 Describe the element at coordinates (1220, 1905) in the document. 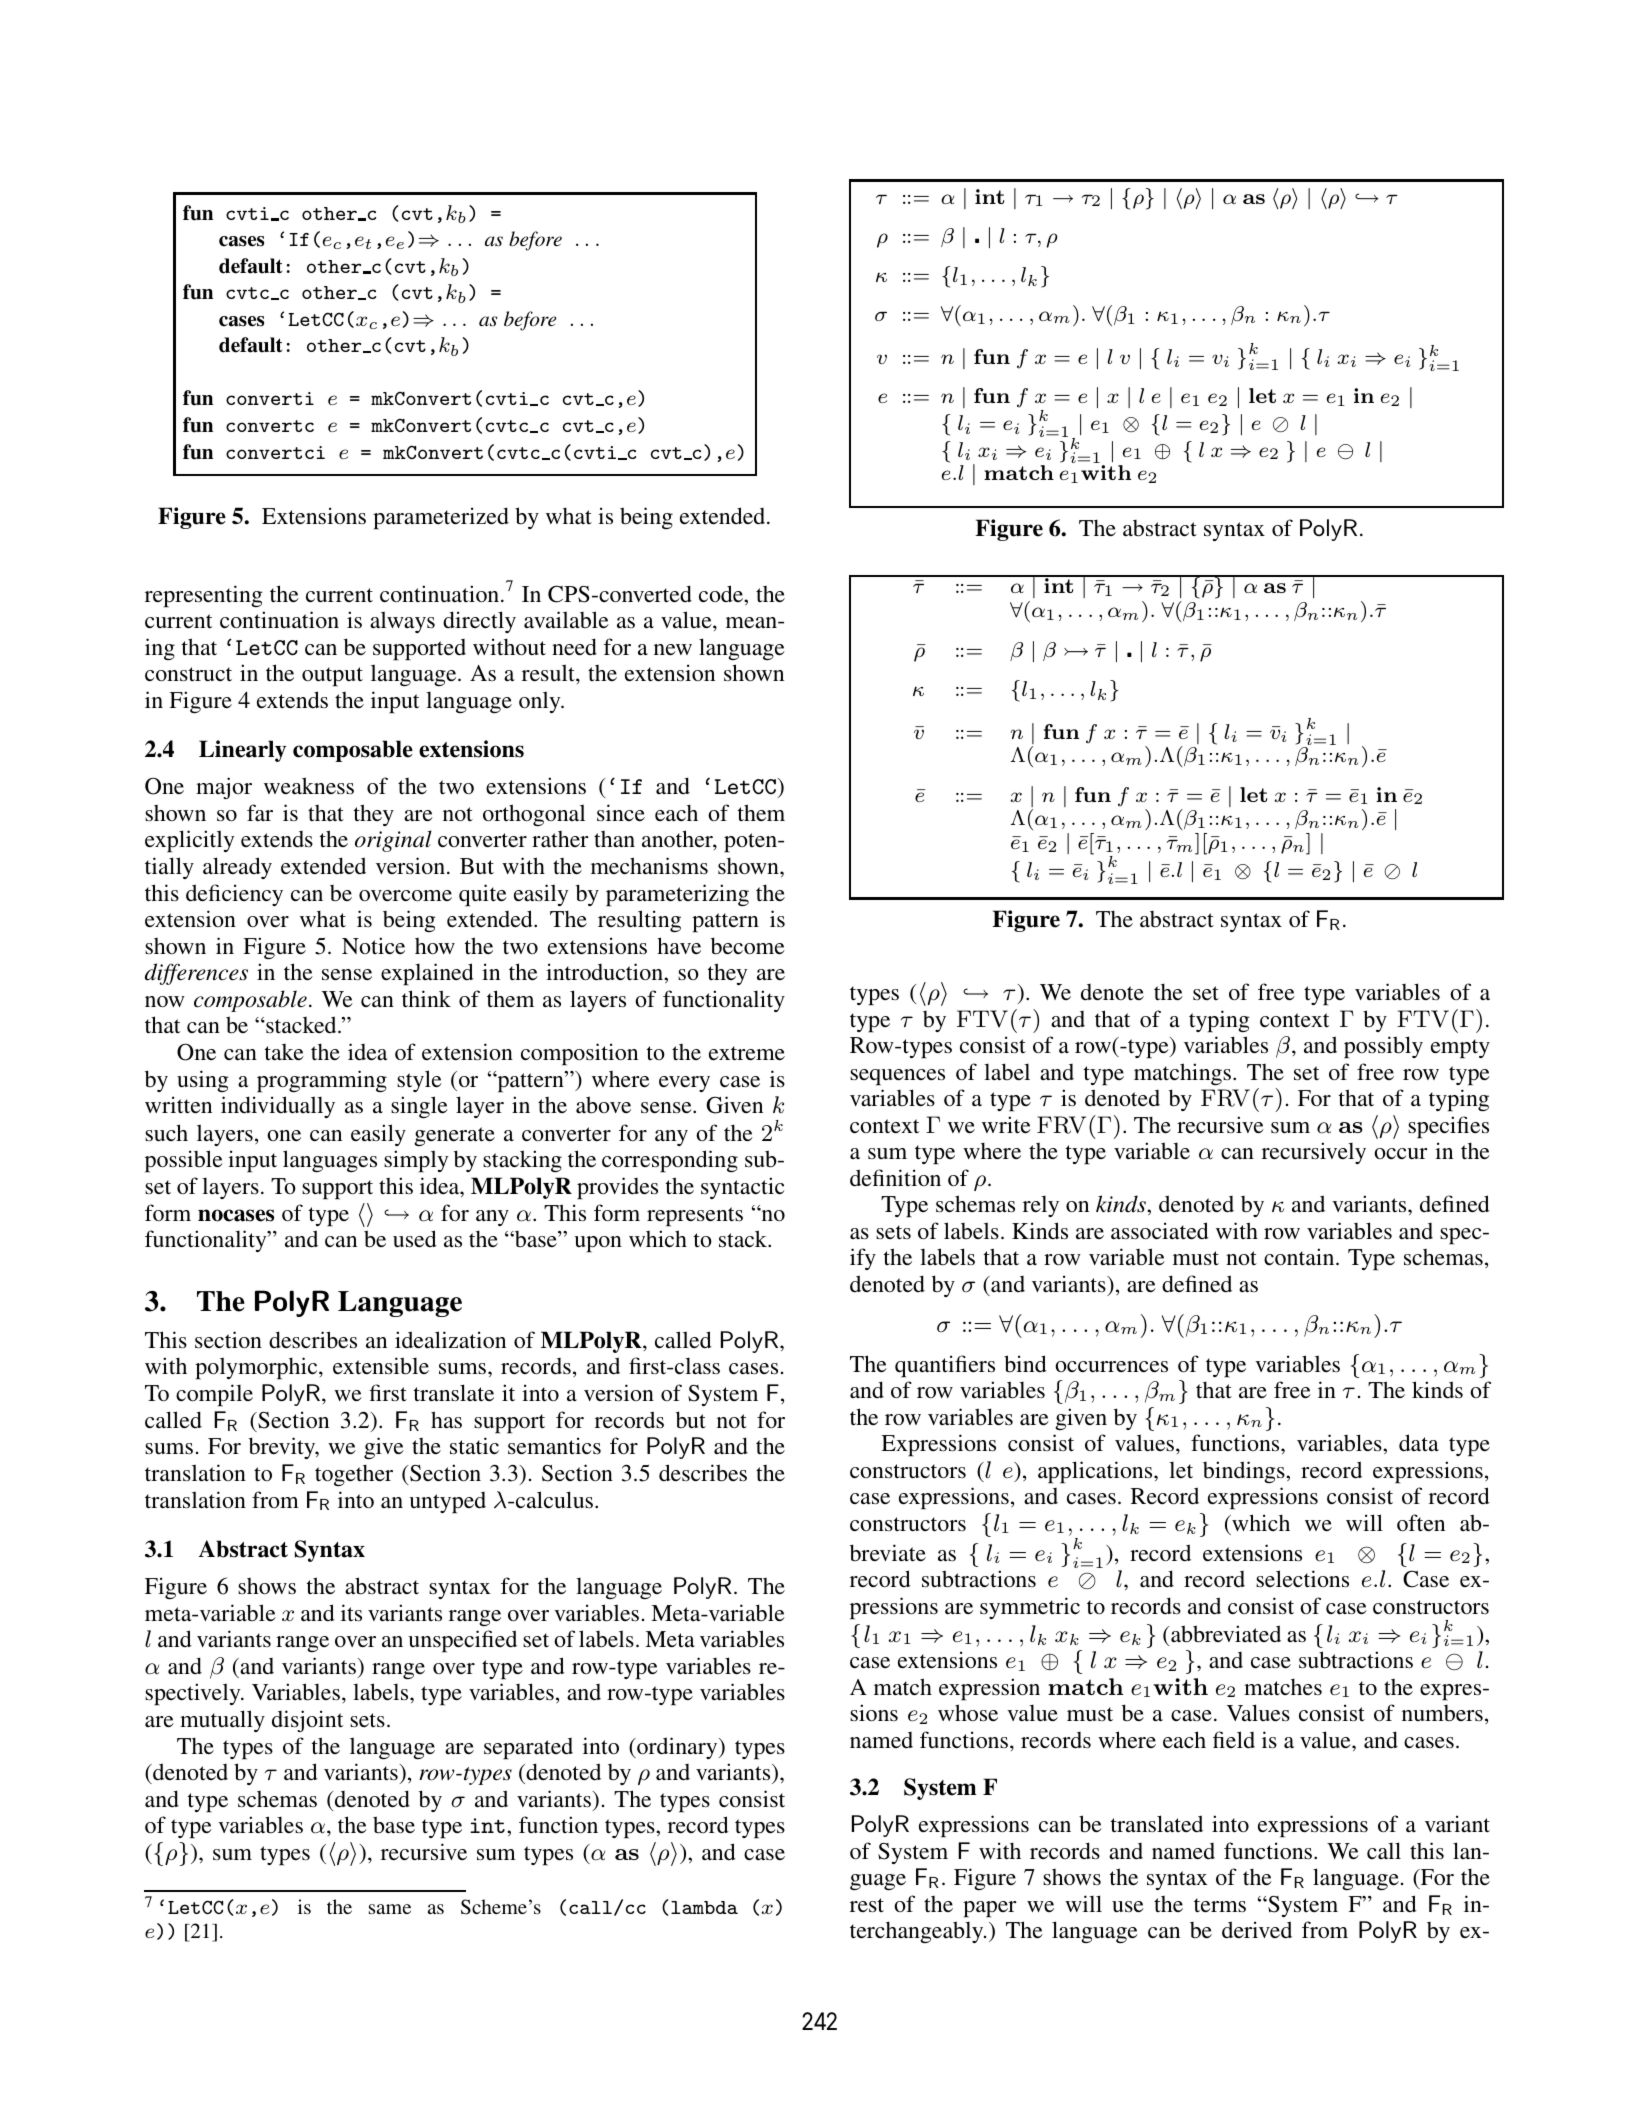

I see `terms` at that location.
